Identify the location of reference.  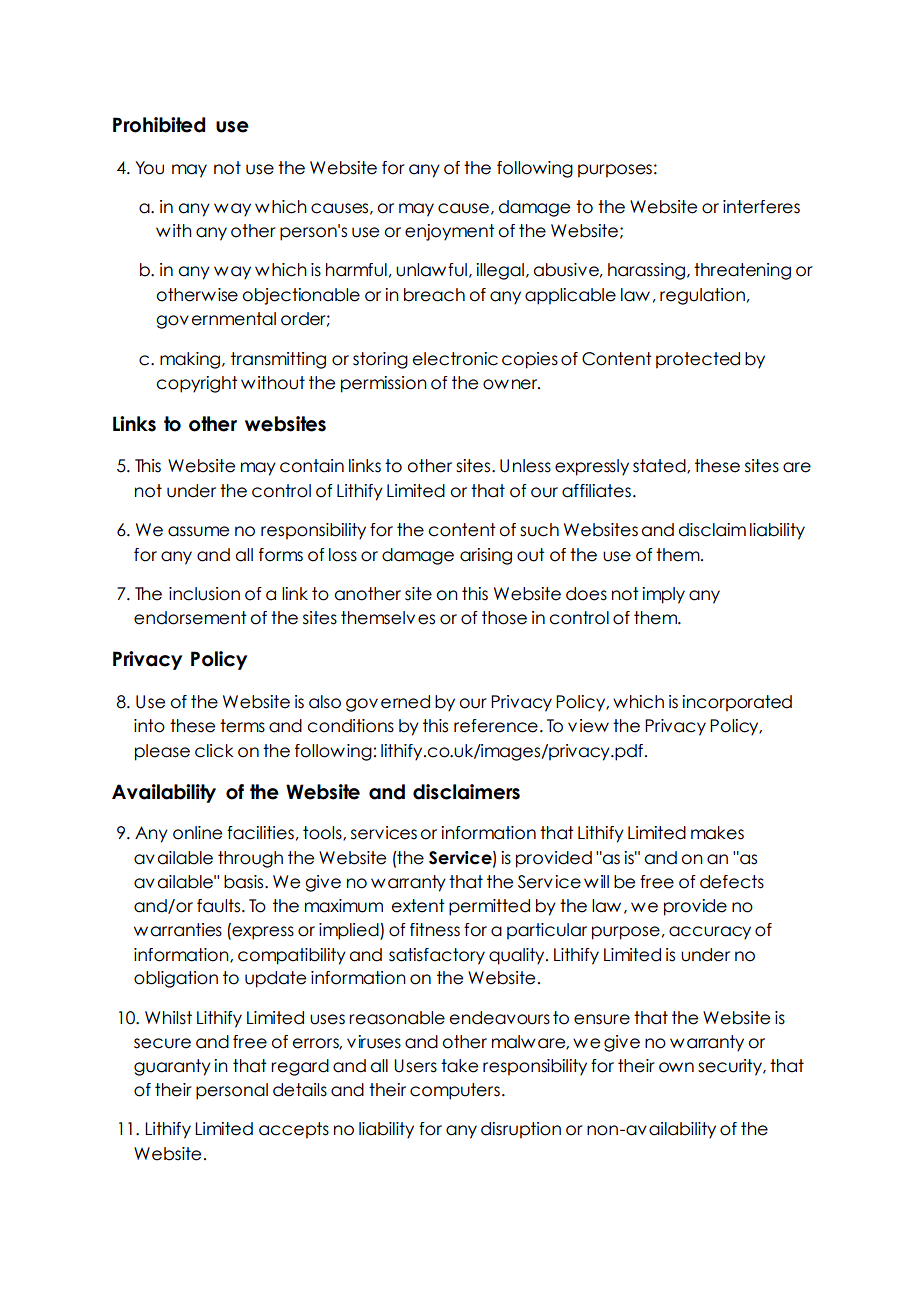
(496, 726).
